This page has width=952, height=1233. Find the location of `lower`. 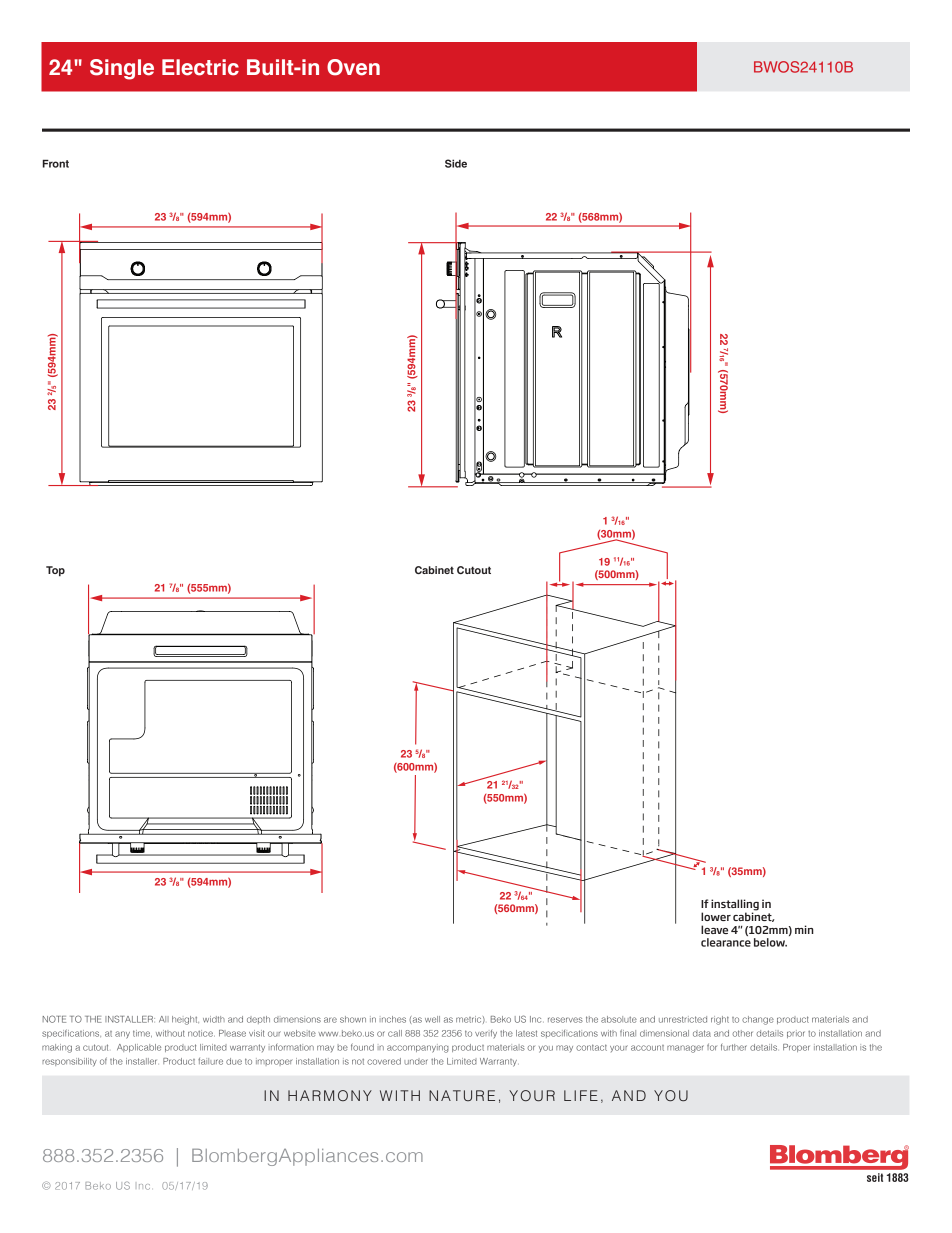

lower is located at coordinates (716, 916).
